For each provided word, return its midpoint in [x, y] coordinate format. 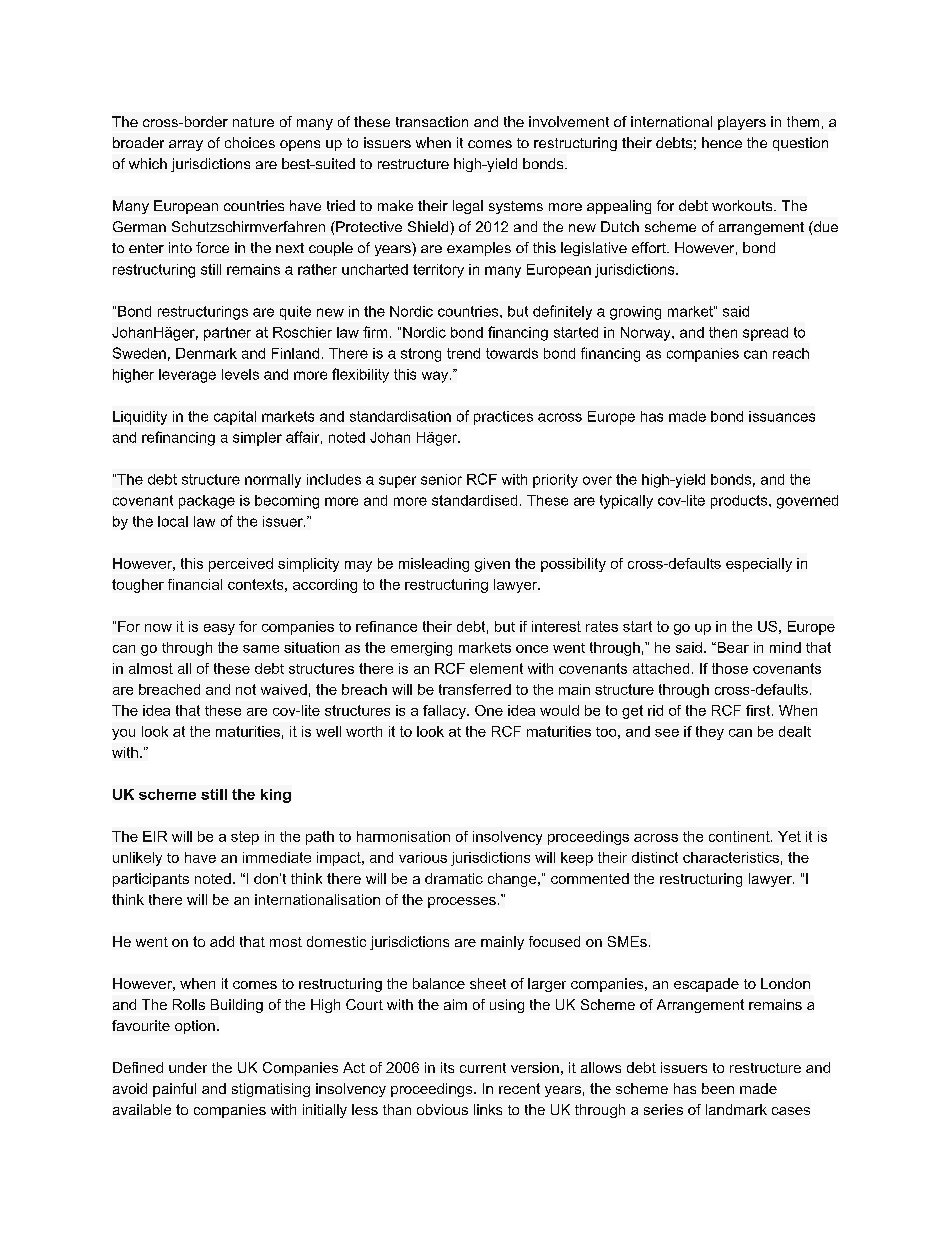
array [186, 145]
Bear [732, 647]
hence [722, 142]
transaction [432, 121]
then [723, 332]
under [188, 1067]
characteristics [731, 857]
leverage [187, 376]
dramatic [454, 878]
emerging [421, 649]
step [245, 838]
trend [463, 353]
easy [219, 629]
